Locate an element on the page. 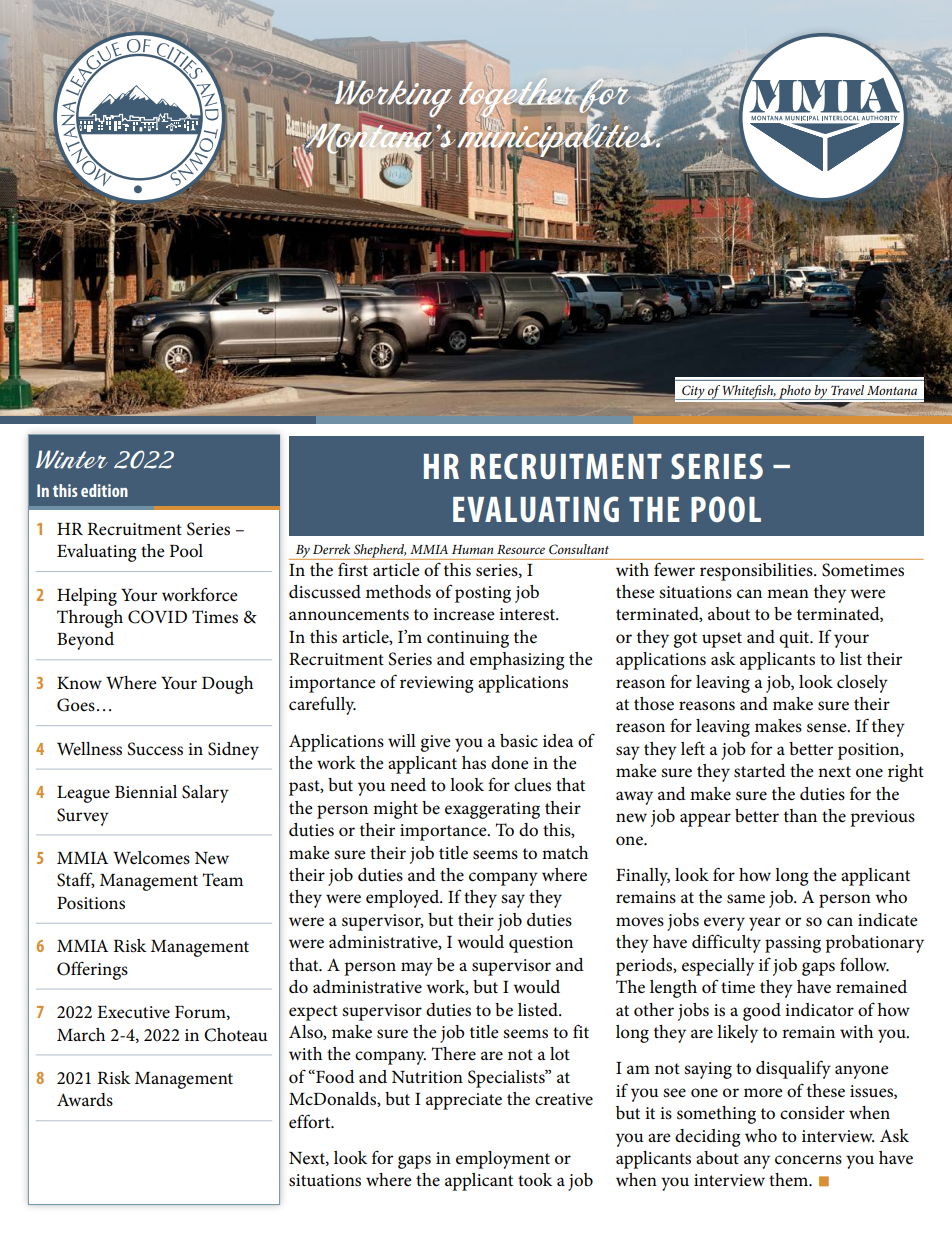 Image resolution: width=952 pixels, height=1233 pixels. year is located at coordinates (765, 924).
